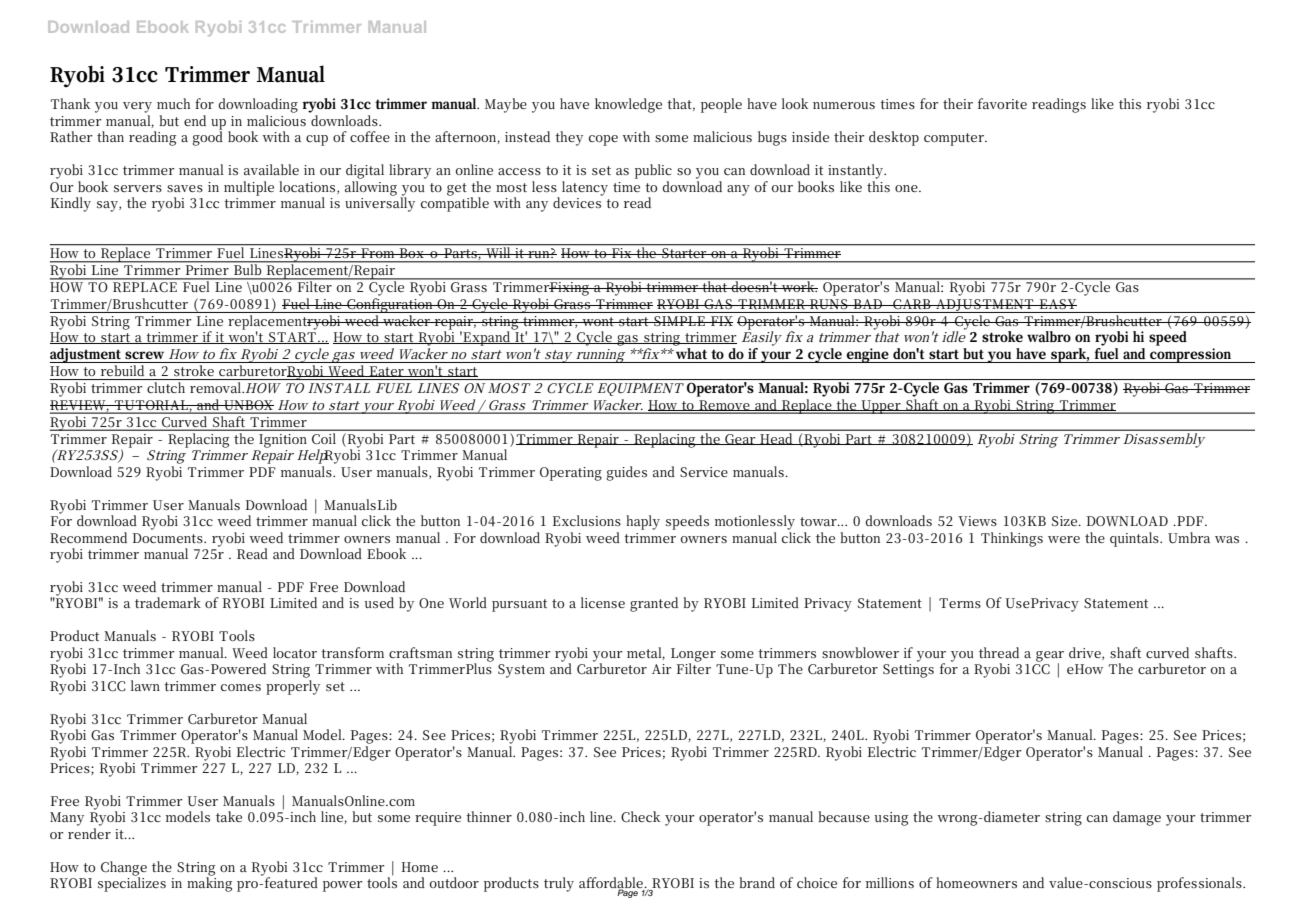  Describe the element at coordinates (654, 604) in the document. I see `granted` at that location.
